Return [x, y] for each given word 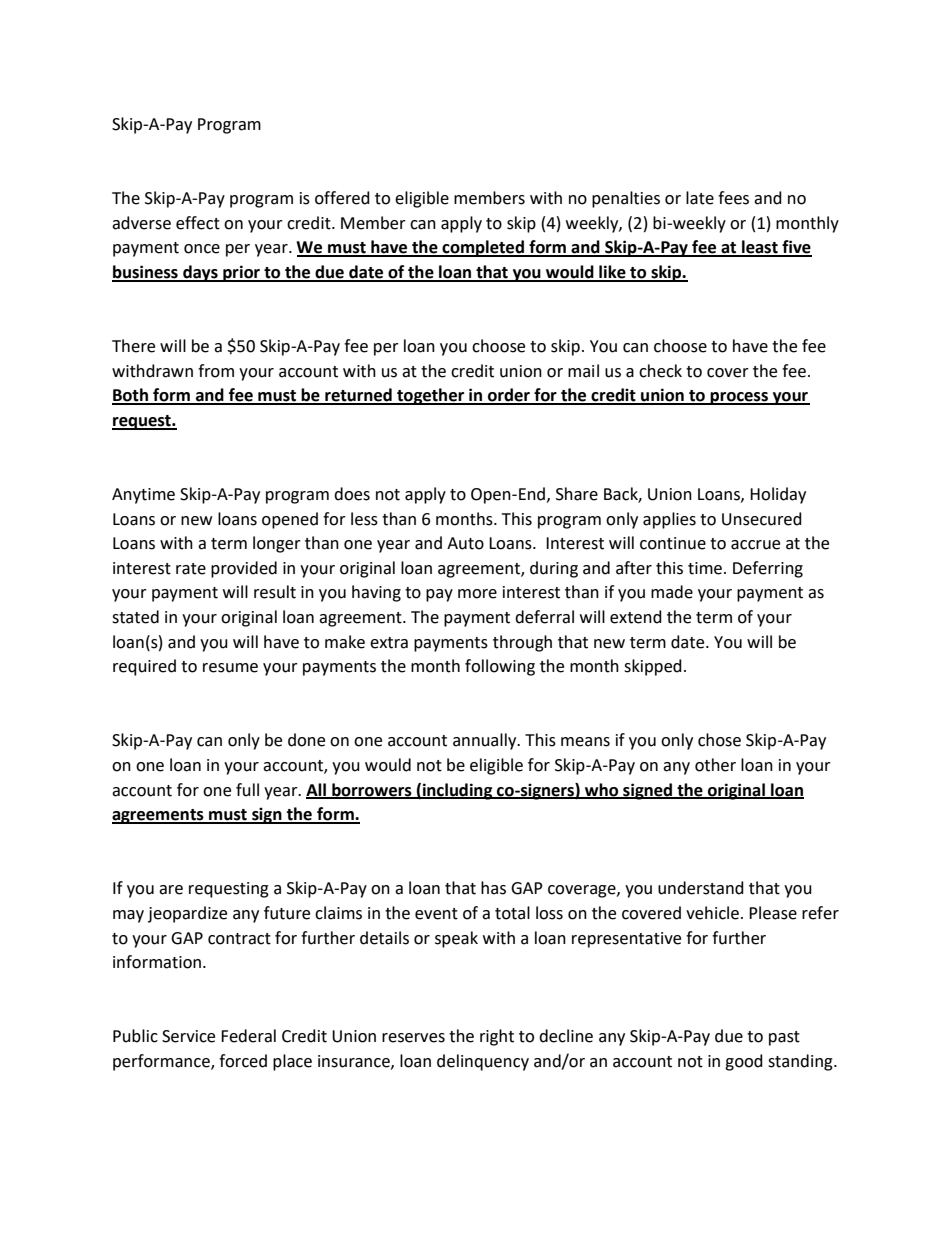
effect [198, 223]
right [497, 1037]
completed [483, 248]
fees [733, 198]
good [744, 1062]
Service [188, 1036]
